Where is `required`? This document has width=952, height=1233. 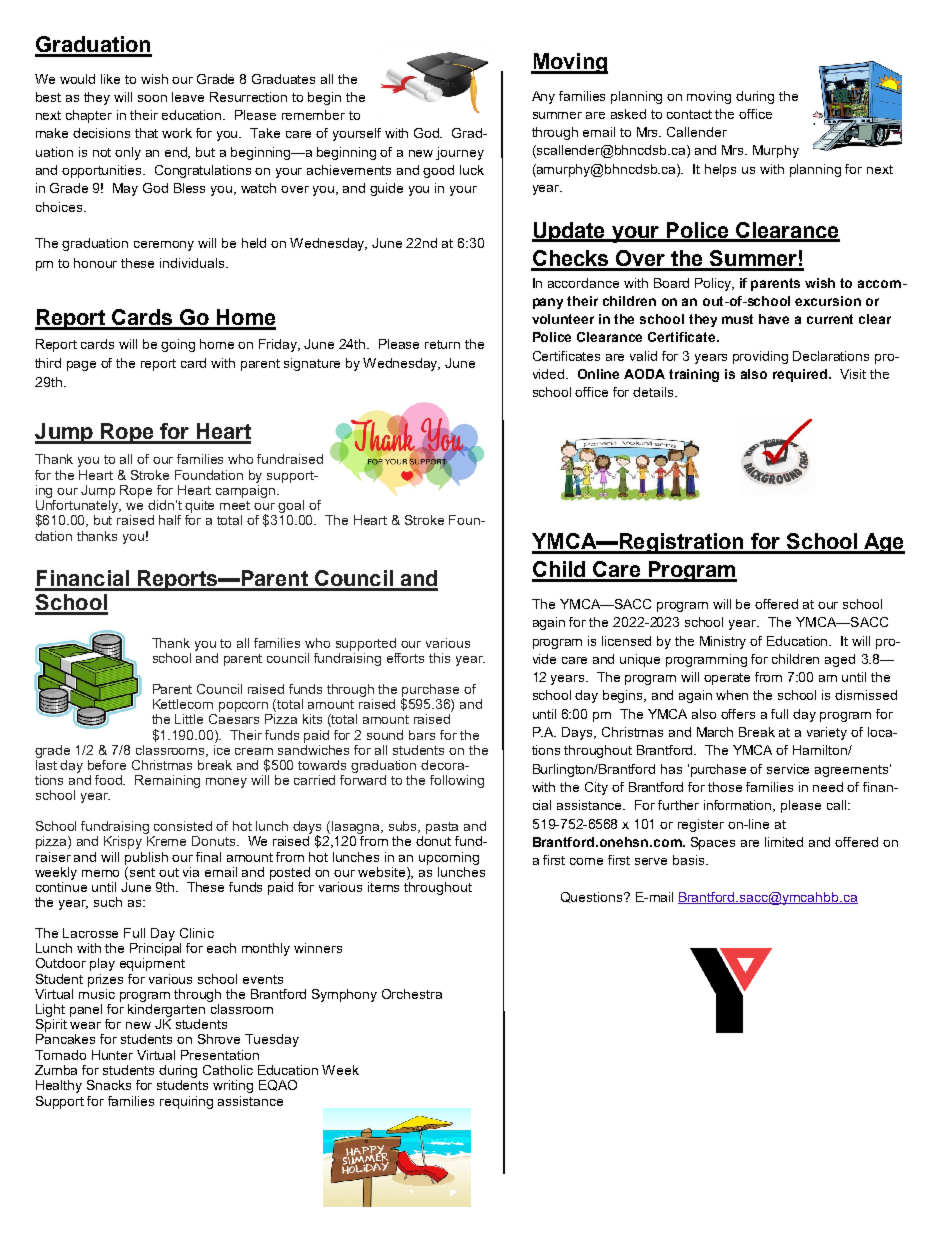
required is located at coordinates (801, 375).
